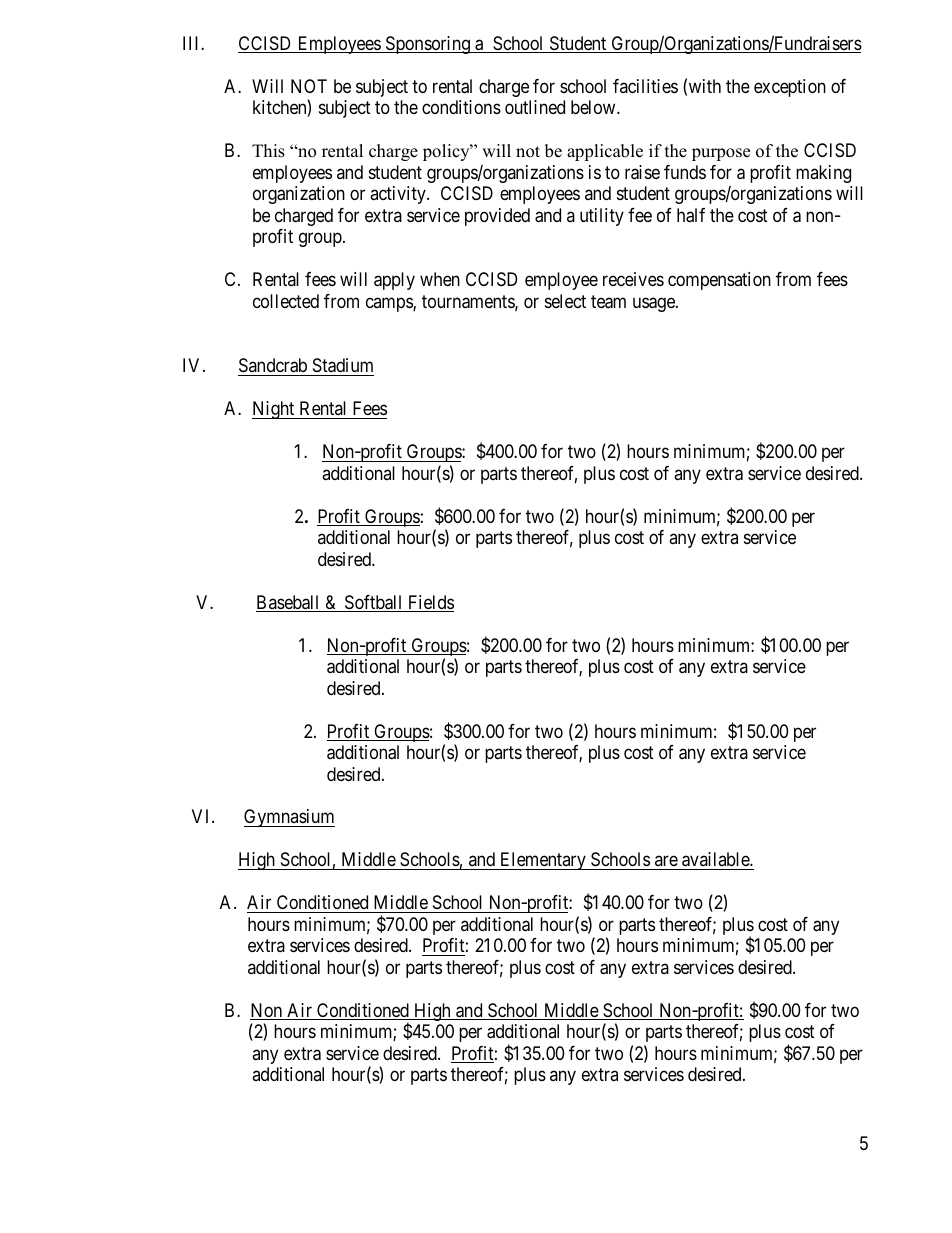 The width and height of the document is (952, 1233). What do you see at coordinates (543, 861) in the document?
I see `Elementary` at bounding box center [543, 861].
